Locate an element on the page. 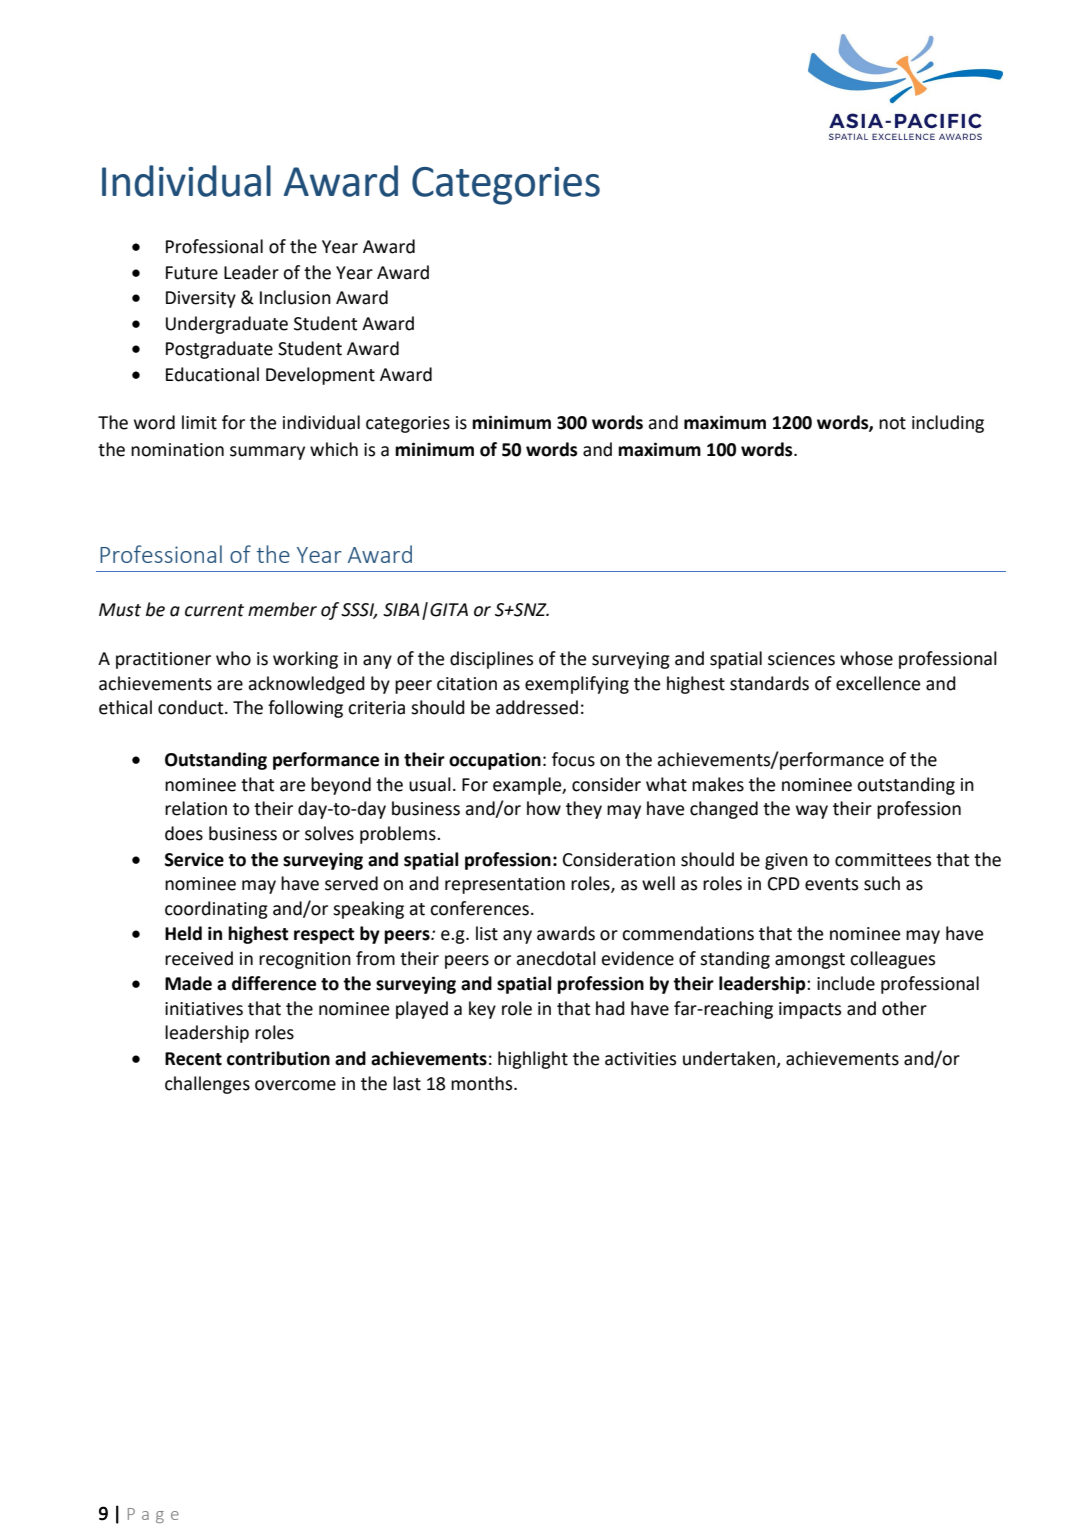 This image has height=1538, width=1087. Inclusion is located at coordinates (295, 297).
